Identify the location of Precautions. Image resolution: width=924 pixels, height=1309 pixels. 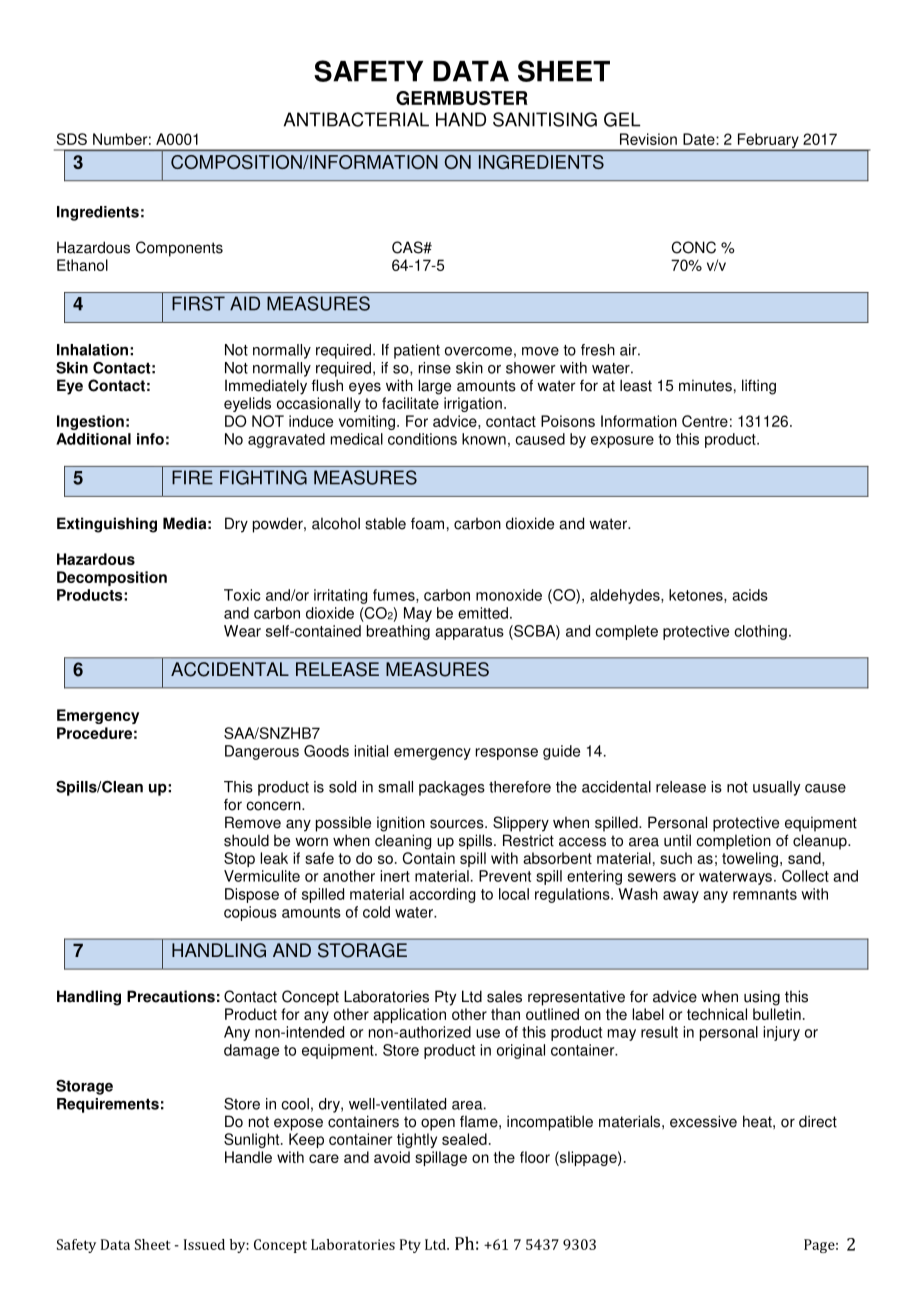
(171, 996).
